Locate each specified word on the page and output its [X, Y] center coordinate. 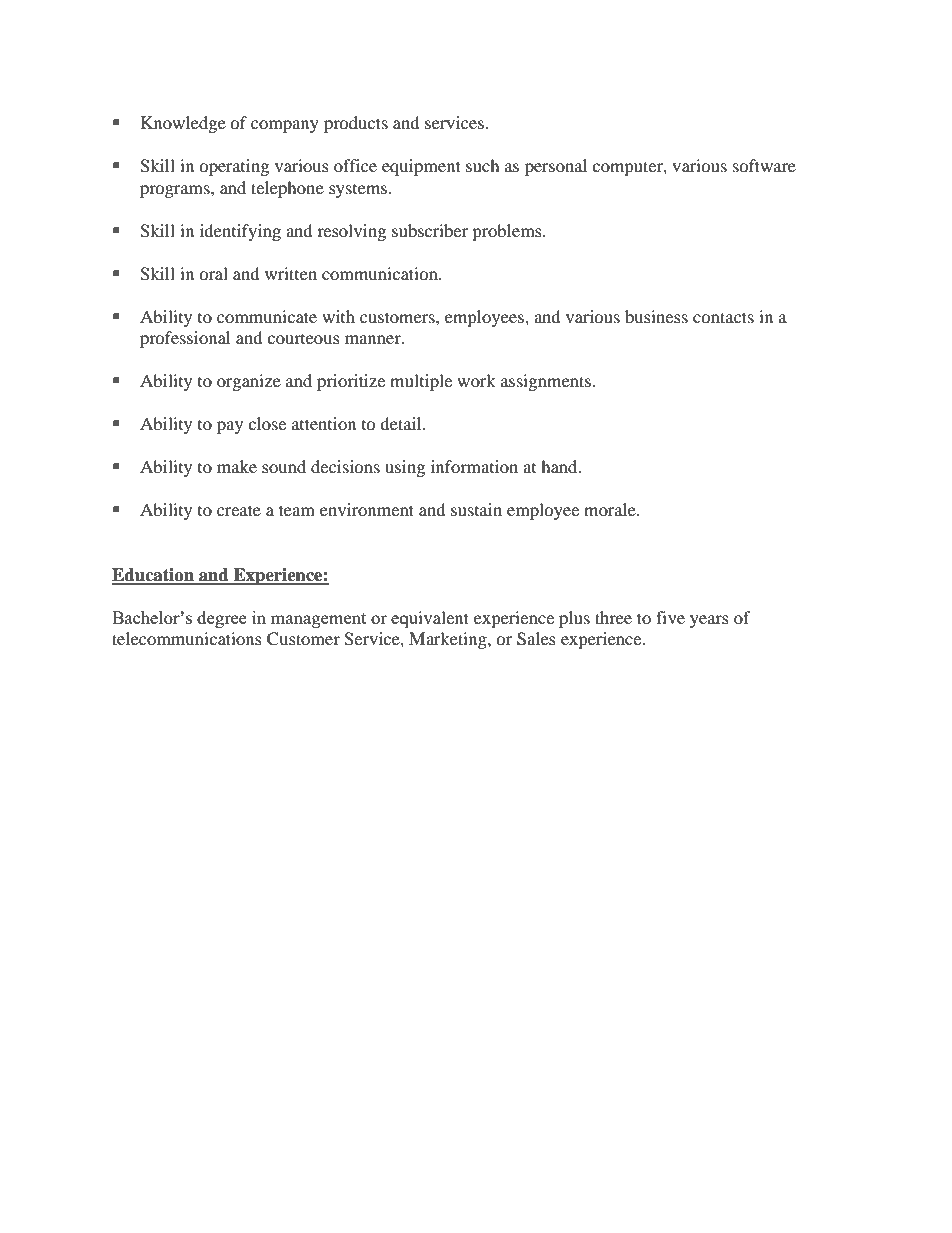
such [483, 165]
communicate [267, 316]
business [656, 316]
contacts [723, 317]
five [670, 617]
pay [230, 427]
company [285, 126]
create [239, 510]
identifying [240, 232]
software [764, 165]
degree [222, 619]
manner [374, 339]
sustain [476, 509]
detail [402, 423]
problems [508, 232]
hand [560, 466]
